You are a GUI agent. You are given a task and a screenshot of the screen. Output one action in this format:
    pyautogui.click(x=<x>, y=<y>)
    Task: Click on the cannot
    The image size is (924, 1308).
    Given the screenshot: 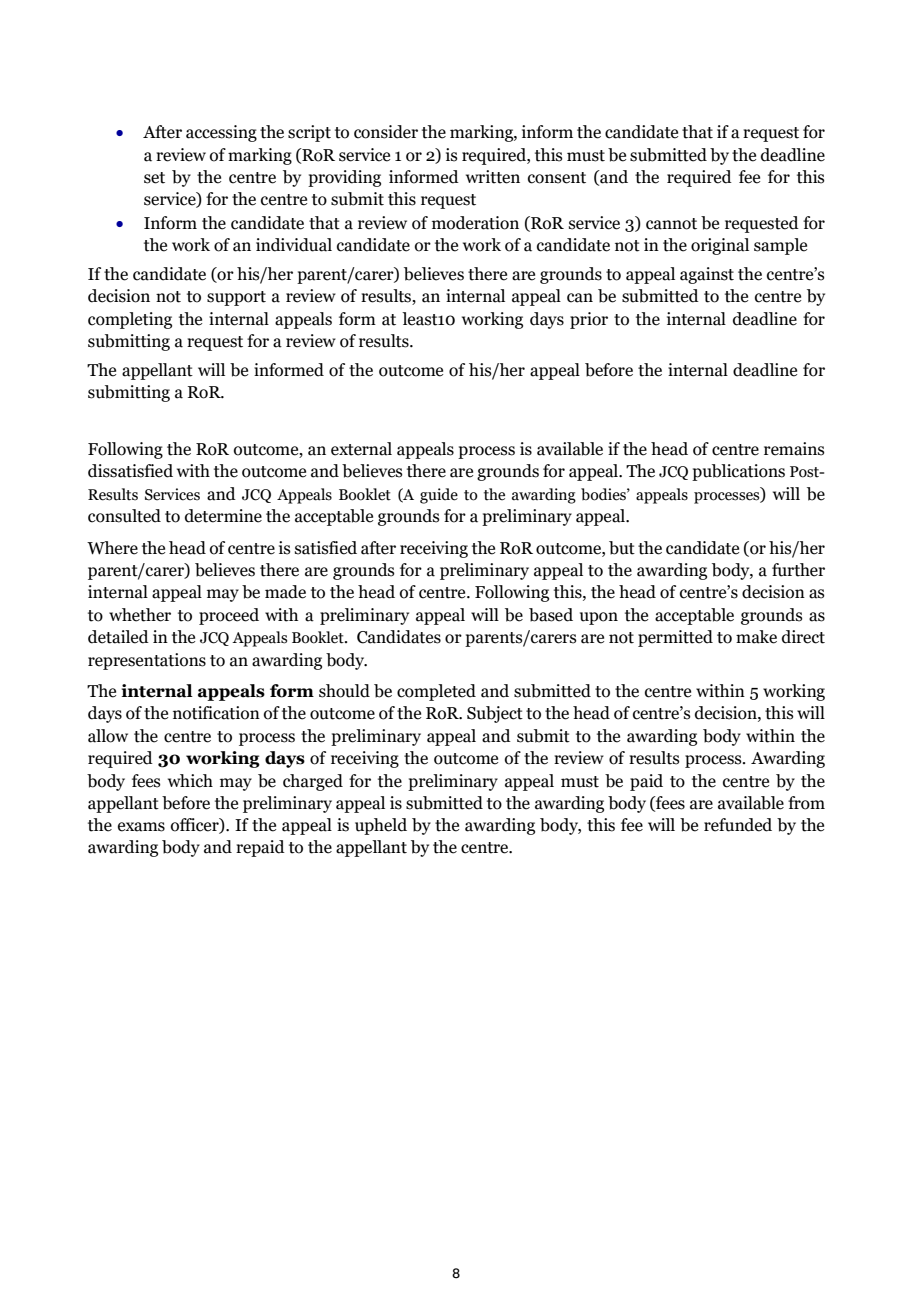 What is the action you would take?
    pyautogui.click(x=671, y=224)
